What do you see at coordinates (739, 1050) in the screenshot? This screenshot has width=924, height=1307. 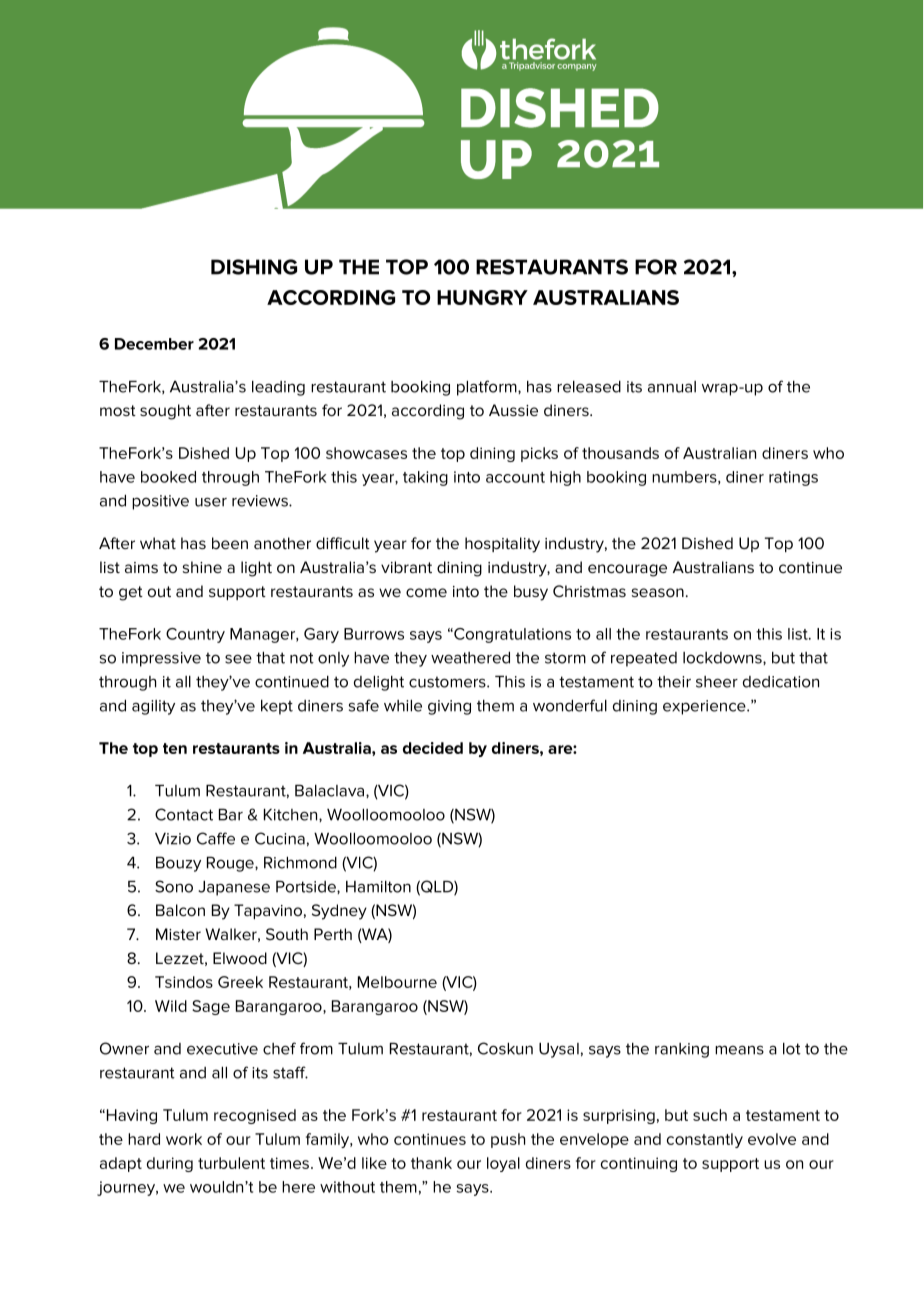 I see `means` at bounding box center [739, 1050].
